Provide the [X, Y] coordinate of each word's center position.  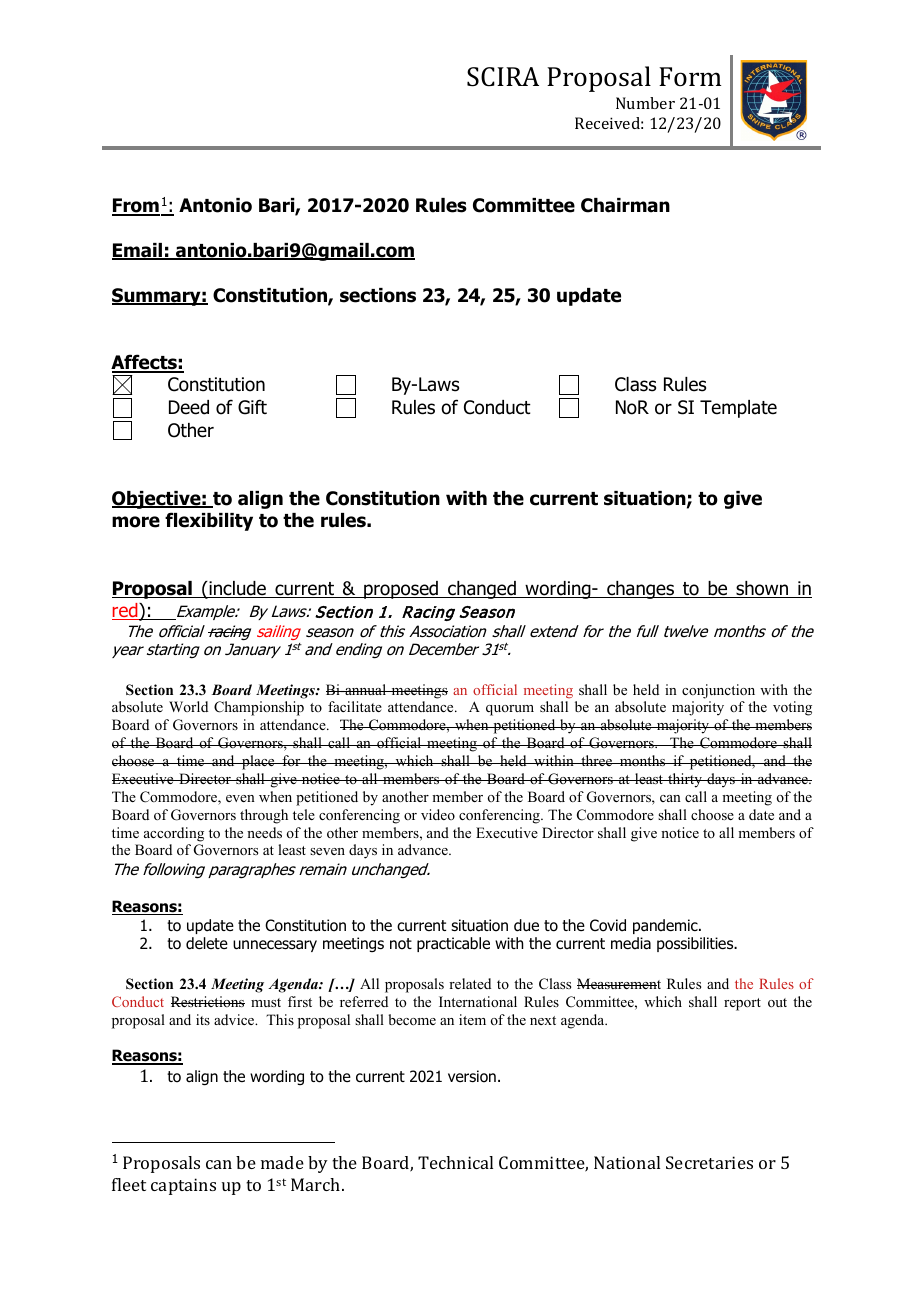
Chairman [625, 205]
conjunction [718, 691]
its [203, 1019]
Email [138, 251]
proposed [401, 590]
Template [738, 409]
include [237, 589]
